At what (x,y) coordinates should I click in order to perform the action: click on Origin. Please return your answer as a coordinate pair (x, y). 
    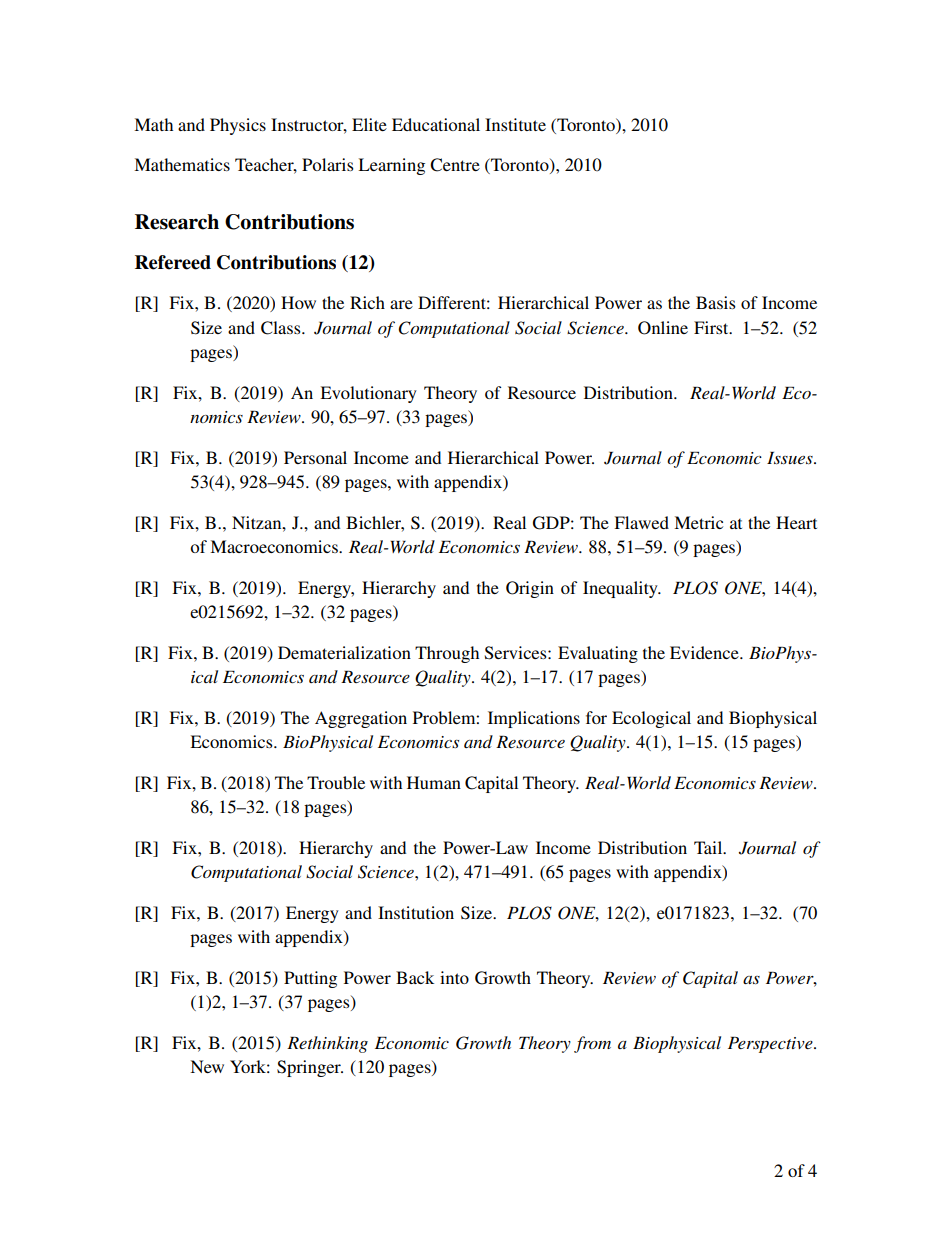
    Looking at the image, I should click on (530, 589).
